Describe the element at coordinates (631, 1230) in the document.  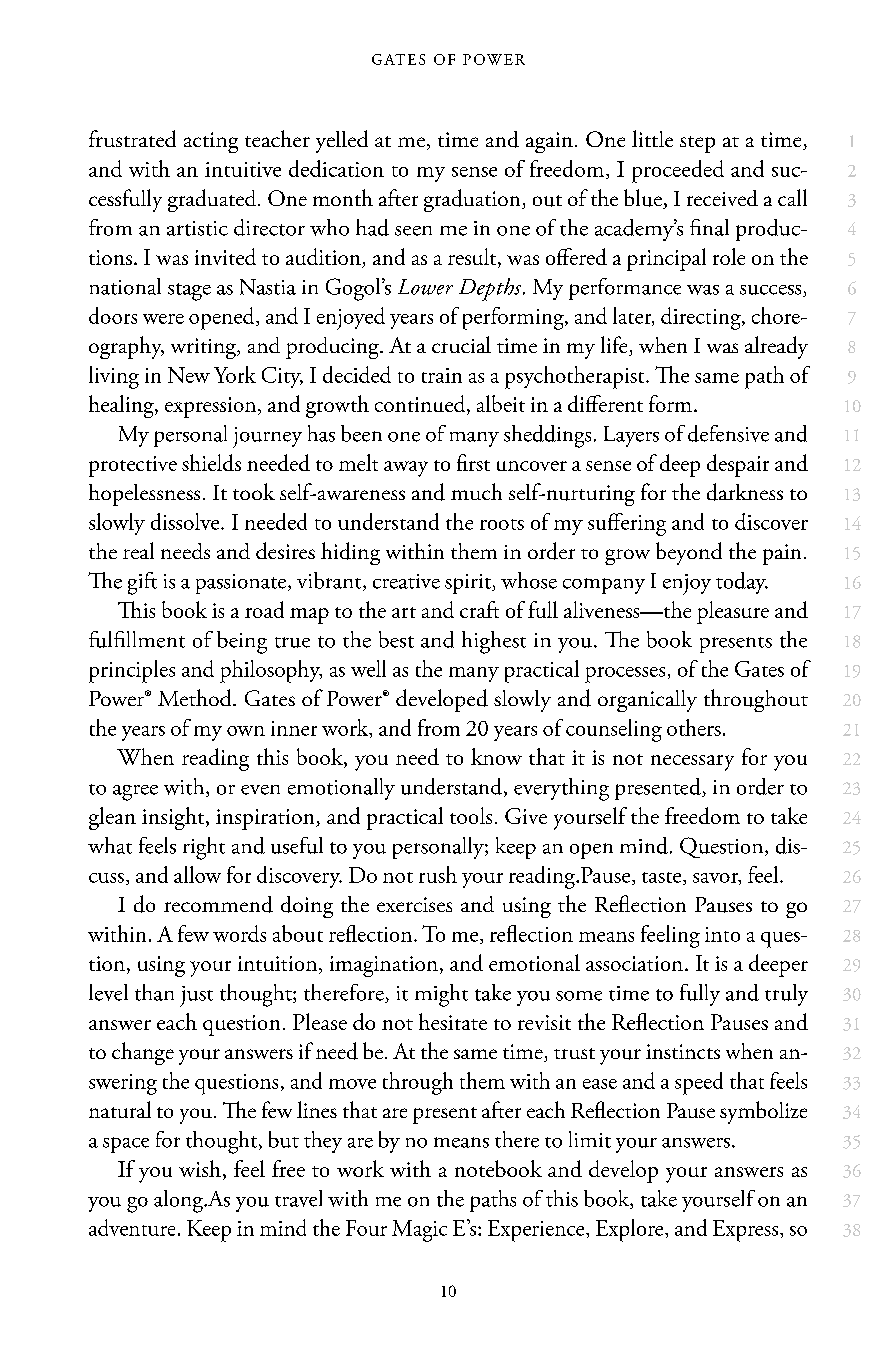
I see `Explore` at that location.
